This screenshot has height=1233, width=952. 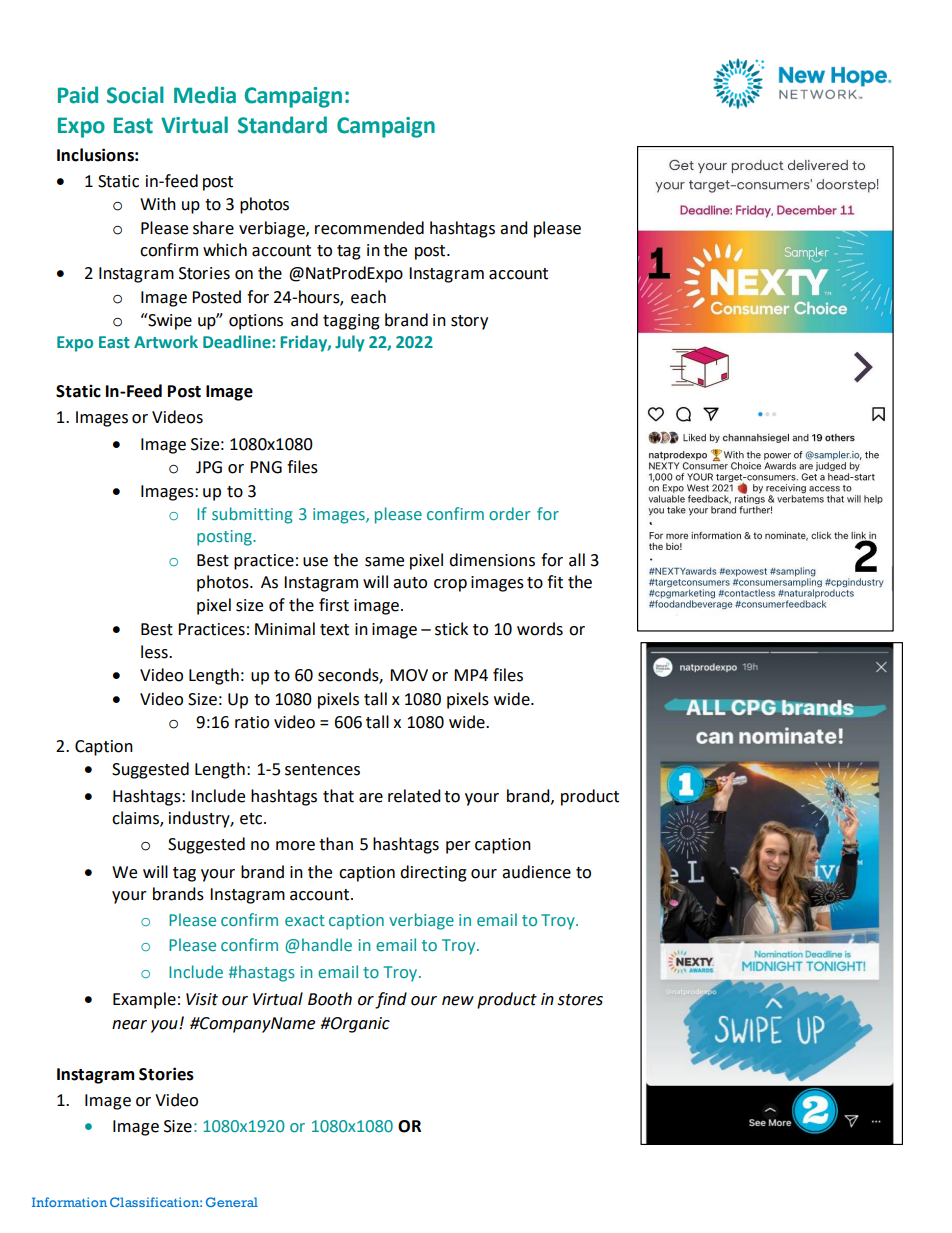 I want to click on sentences, so click(x=322, y=770).
